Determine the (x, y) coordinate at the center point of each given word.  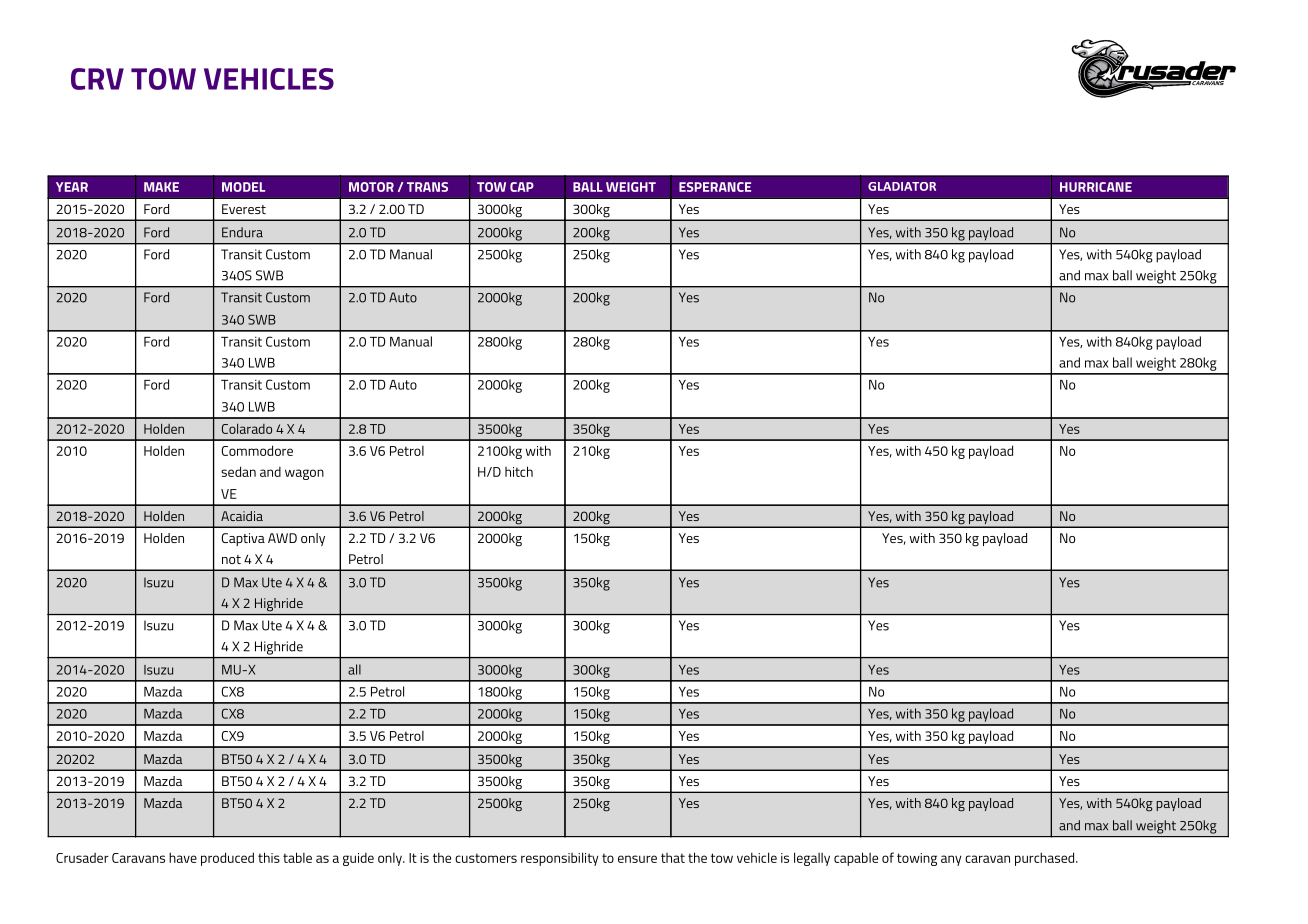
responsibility (560, 859)
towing (917, 859)
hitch (519, 471)
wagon (304, 474)
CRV (97, 79)
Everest (244, 209)
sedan (238, 471)
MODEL (243, 187)
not (231, 559)
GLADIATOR (902, 186)
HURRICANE (1096, 187)
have (183, 857)
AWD (282, 538)
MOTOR (371, 187)
